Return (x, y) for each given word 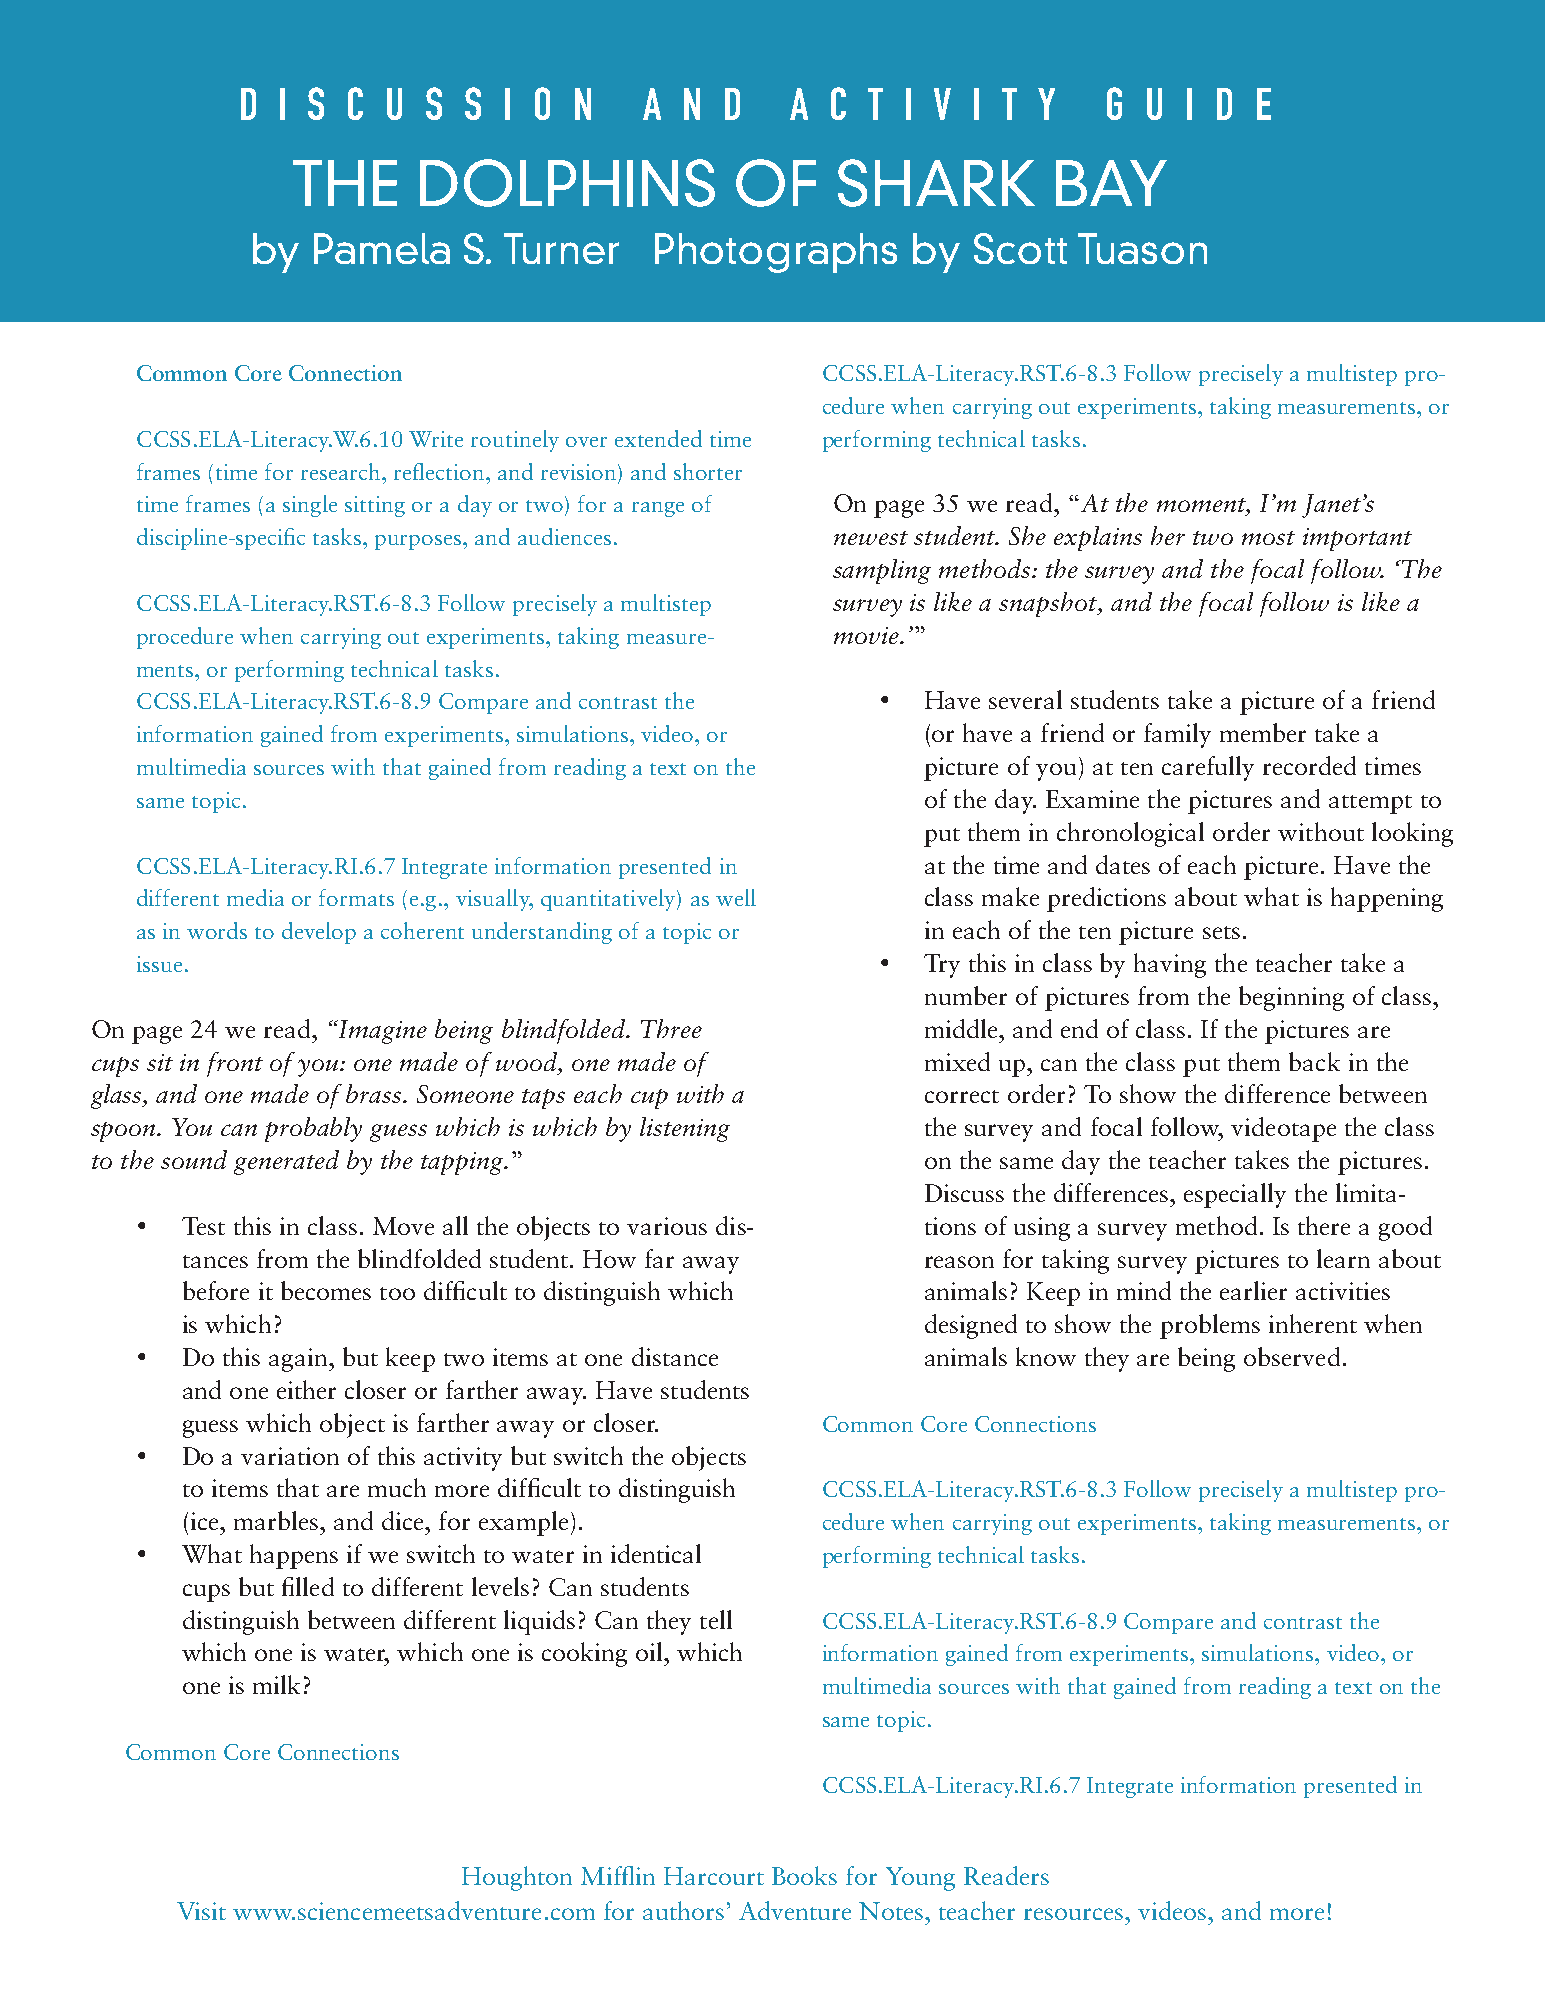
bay (1111, 183)
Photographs (776, 253)
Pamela (382, 248)
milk (276, 1684)
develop (319, 933)
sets (1221, 932)
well (736, 897)
